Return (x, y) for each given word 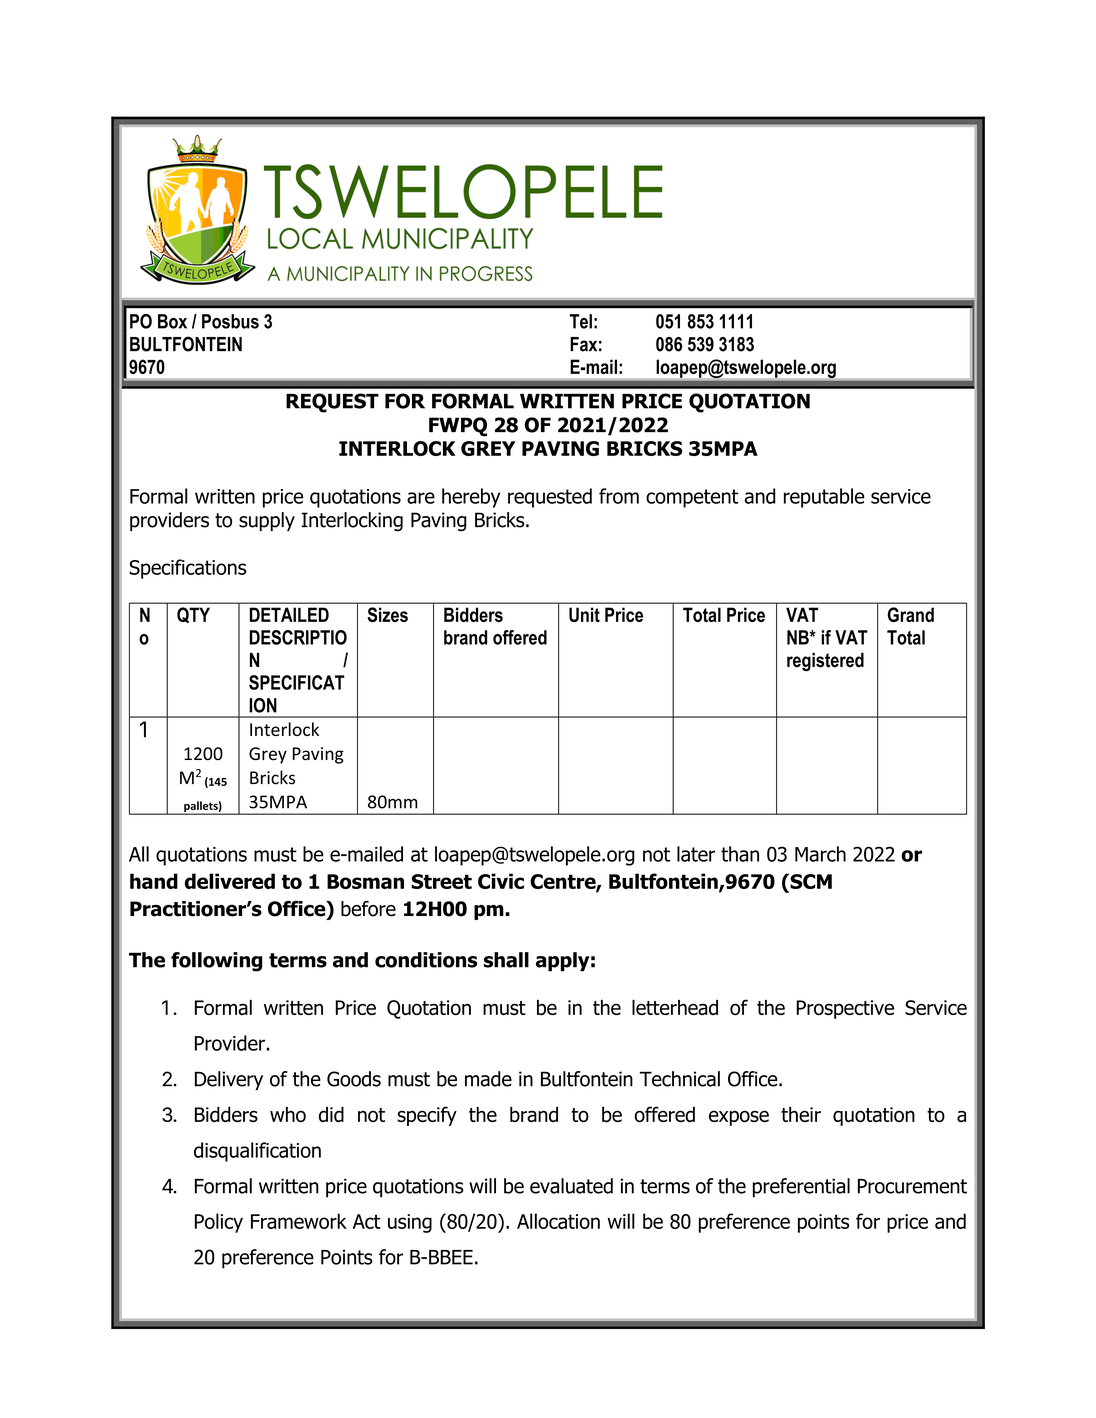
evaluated (571, 1186)
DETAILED (289, 614)
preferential (801, 1188)
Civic (501, 881)
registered (825, 661)
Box (172, 321)
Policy (219, 1223)
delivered (230, 881)
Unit (584, 614)
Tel (581, 321)
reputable (824, 498)
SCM (810, 881)
